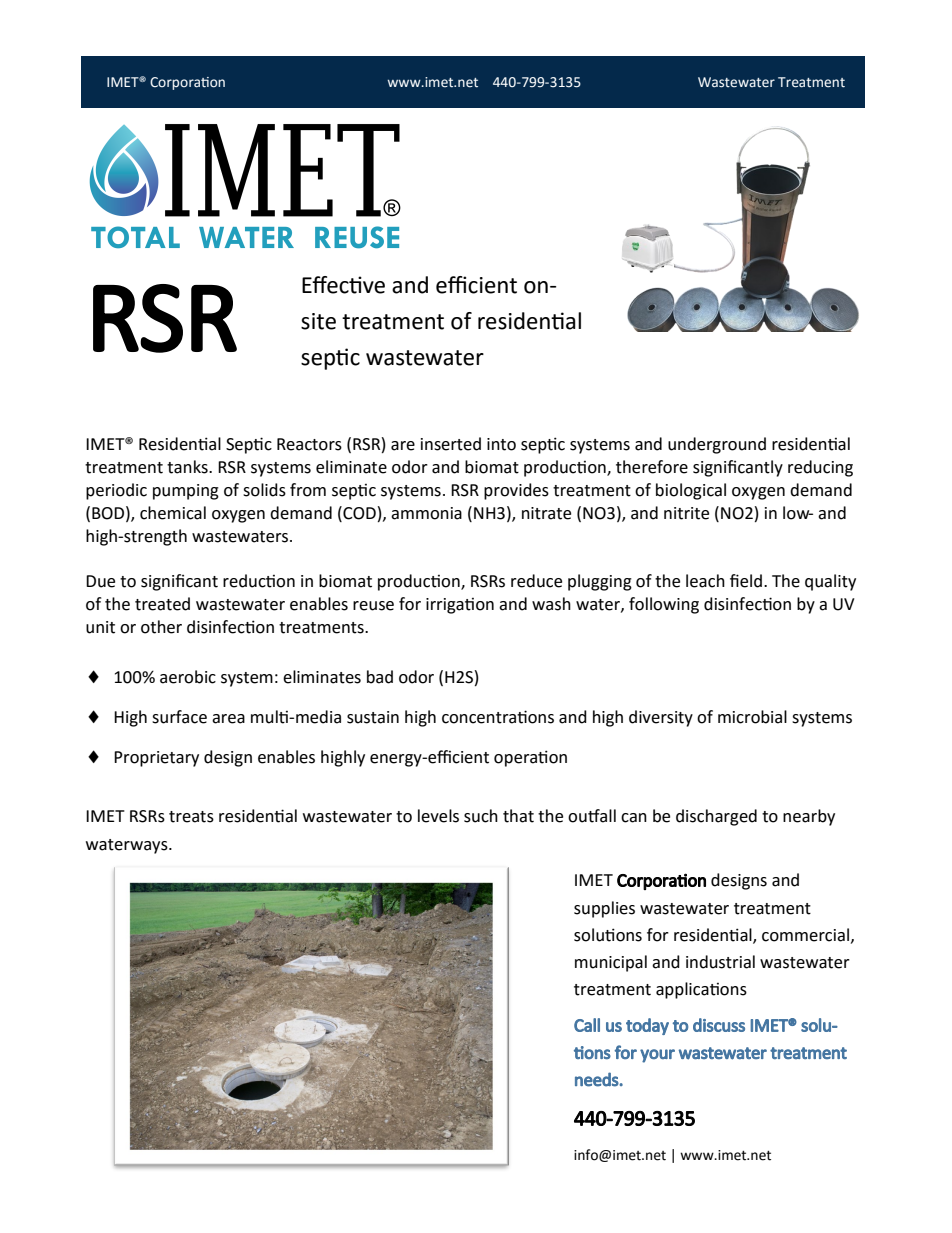 The width and height of the screenshot is (952, 1233). Describe the element at coordinates (188, 467) in the screenshot. I see `tanks` at that location.
